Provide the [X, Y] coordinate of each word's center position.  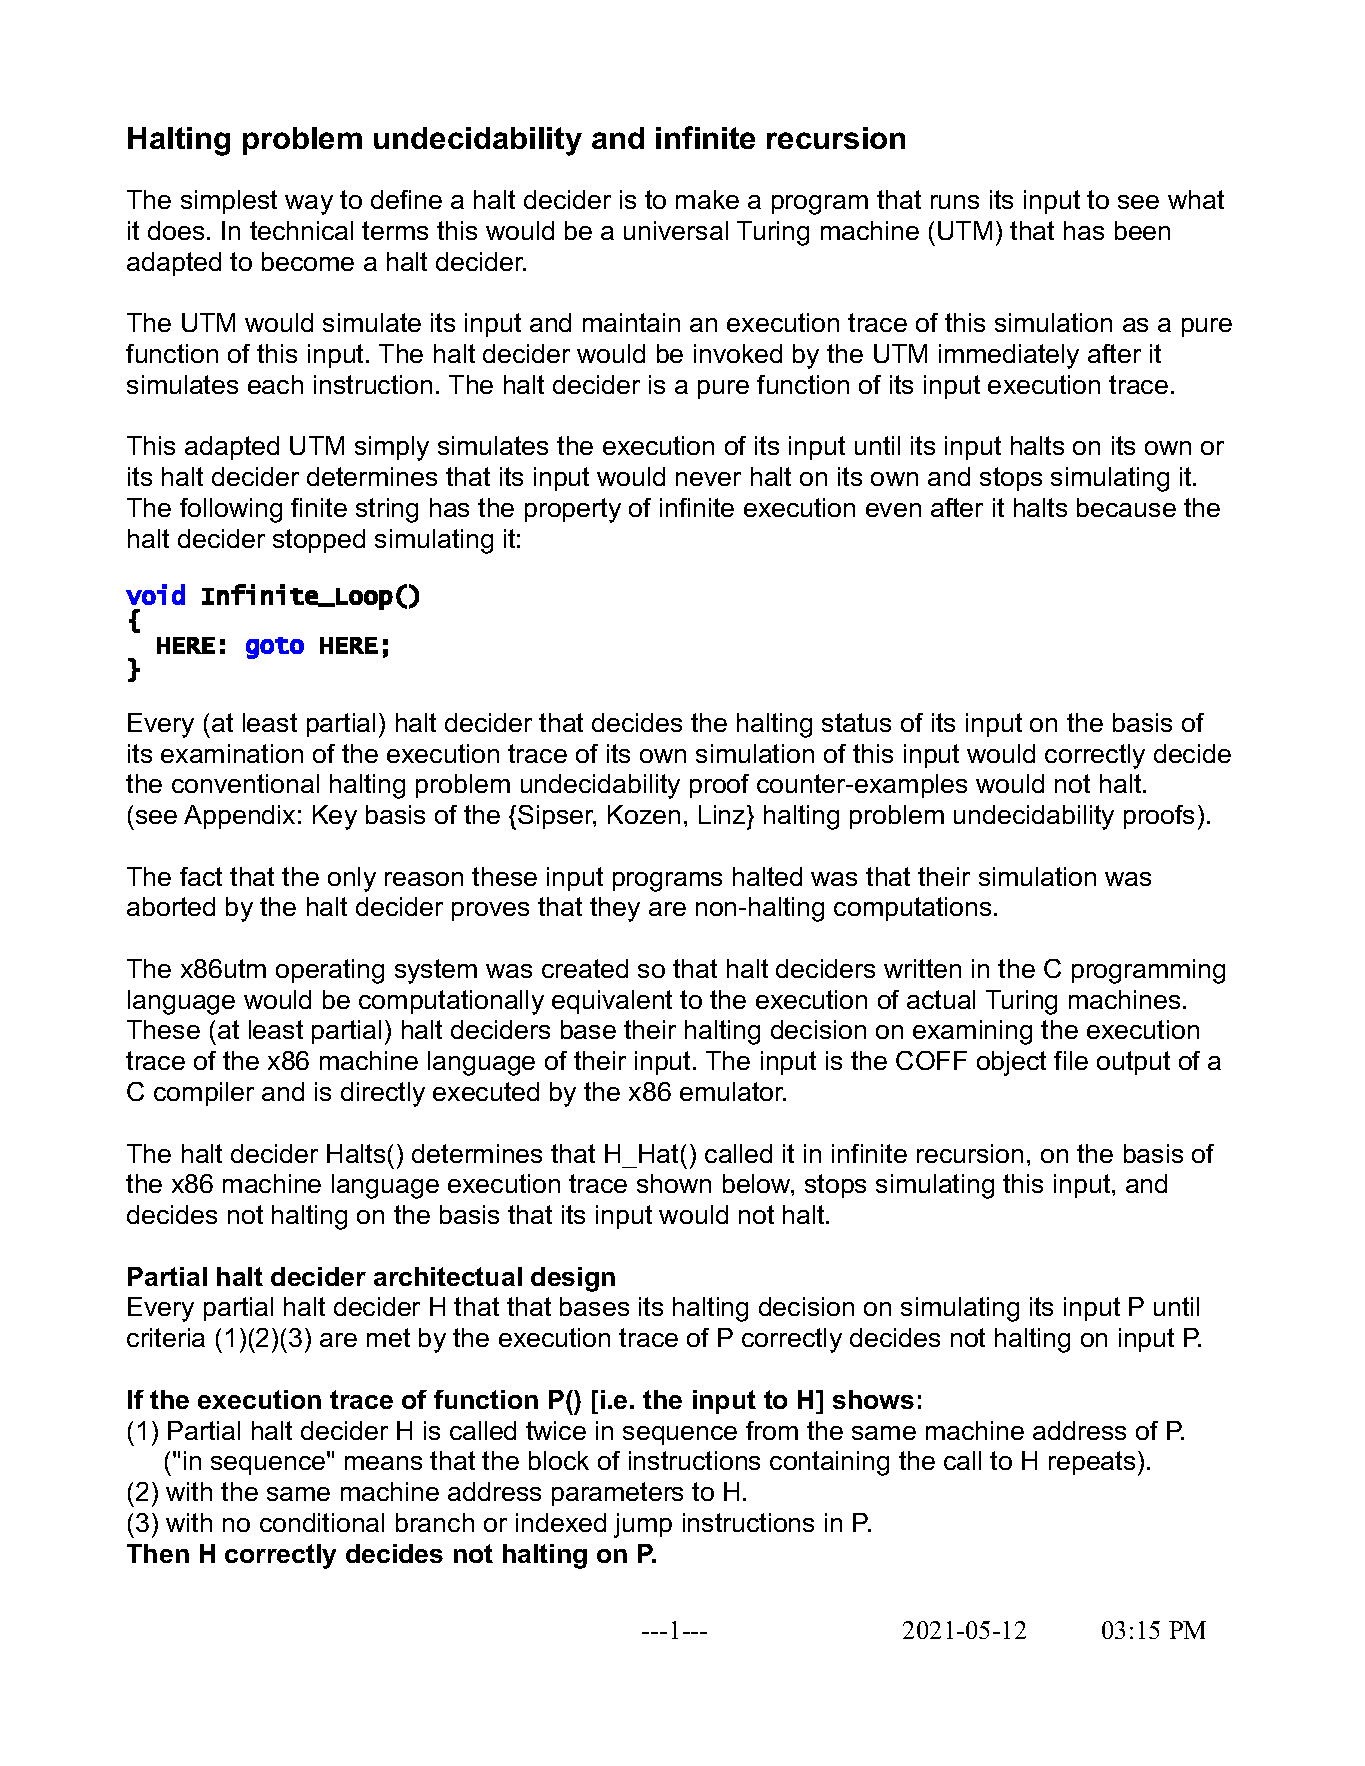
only [352, 879]
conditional [322, 1522]
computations [912, 909]
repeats [1092, 1463]
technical [301, 230]
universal [676, 230]
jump [643, 1525]
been [1142, 230]
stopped [319, 541]
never [708, 479]
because [1126, 507]
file [1071, 1060]
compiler [204, 1094]
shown [674, 1183]
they [615, 909]
